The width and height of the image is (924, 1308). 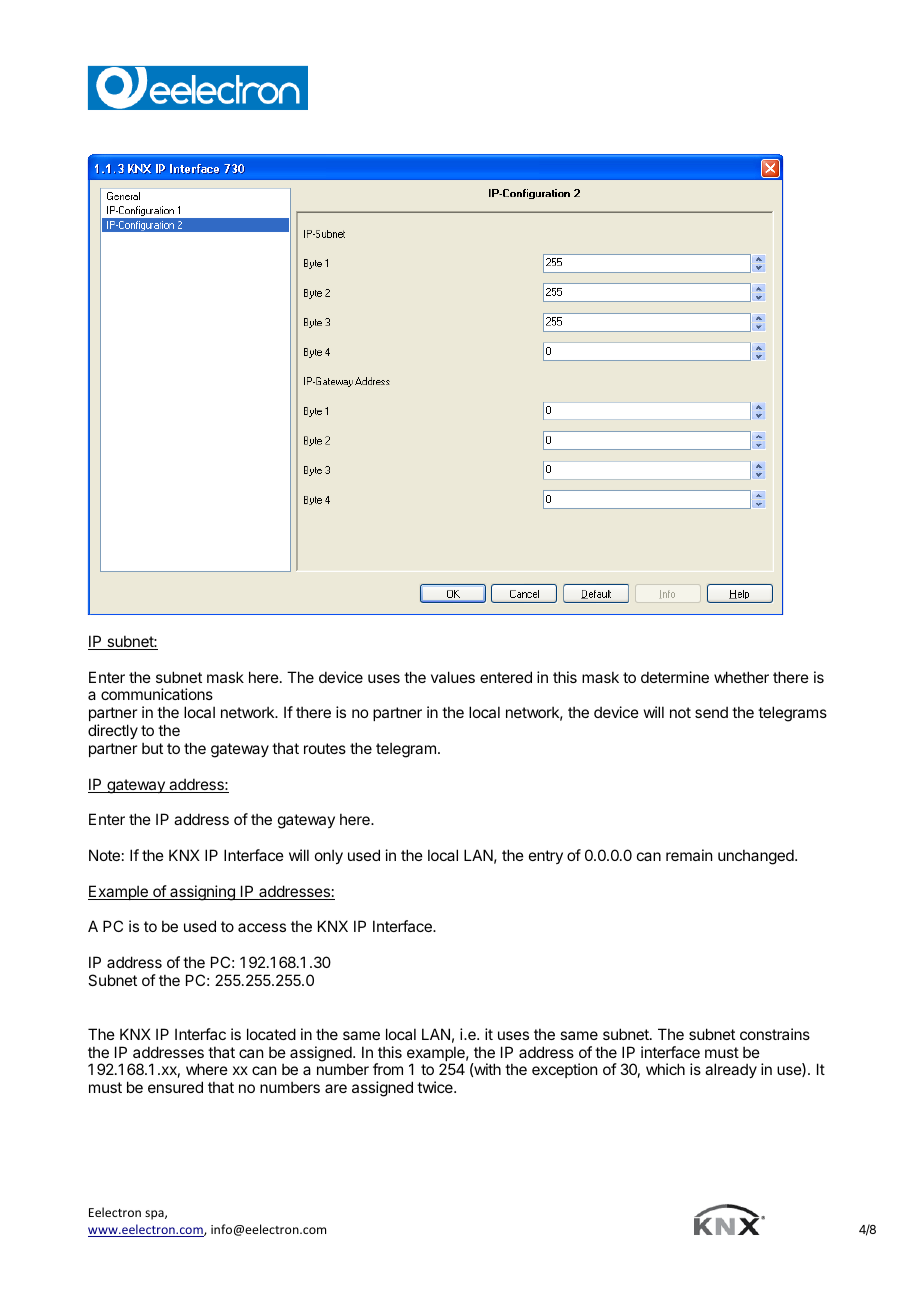 What do you see at coordinates (675, 677) in the image?
I see `determine` at bounding box center [675, 677].
